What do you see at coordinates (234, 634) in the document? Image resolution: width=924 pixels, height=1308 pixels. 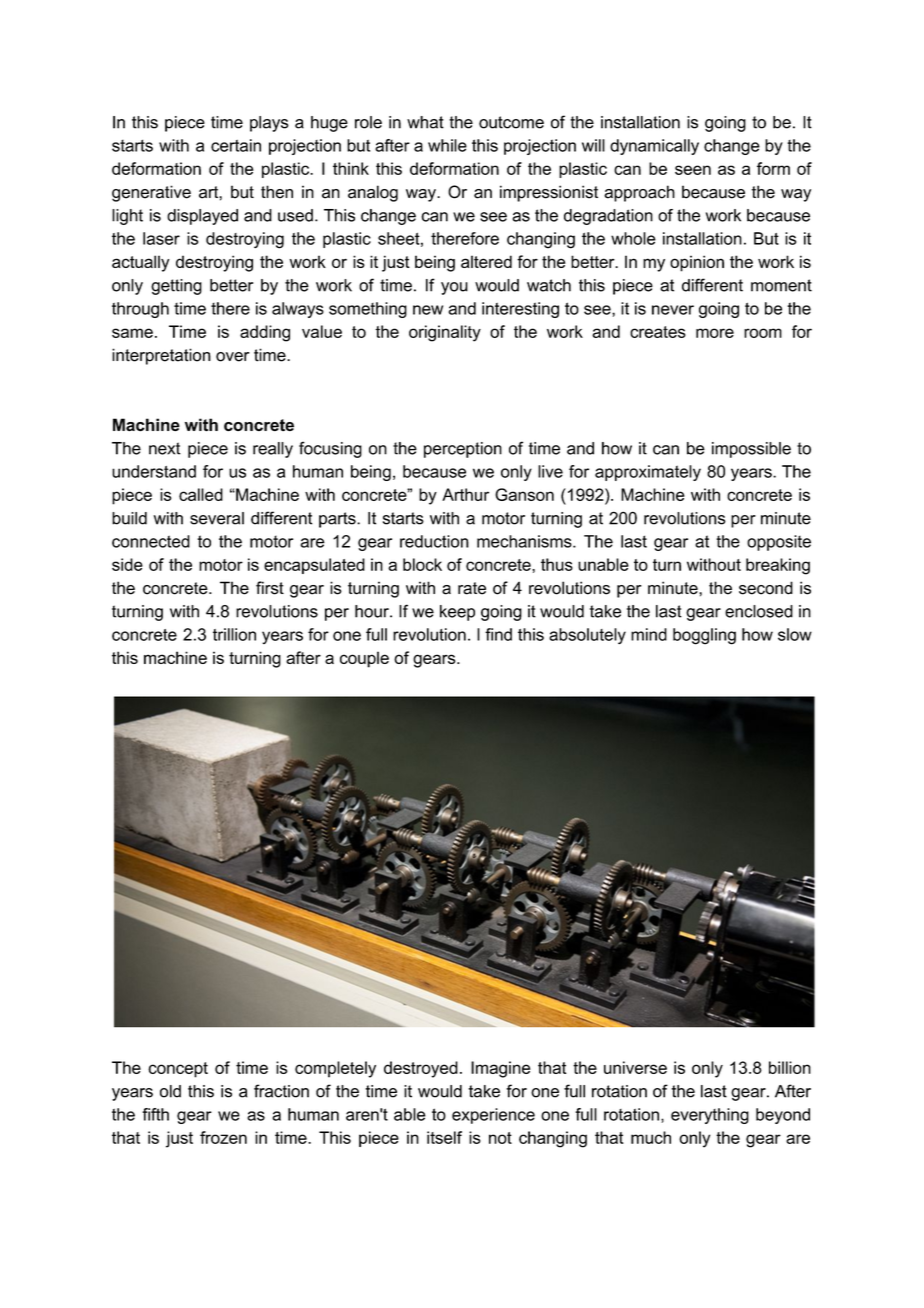 I see `trillion` at bounding box center [234, 634].
